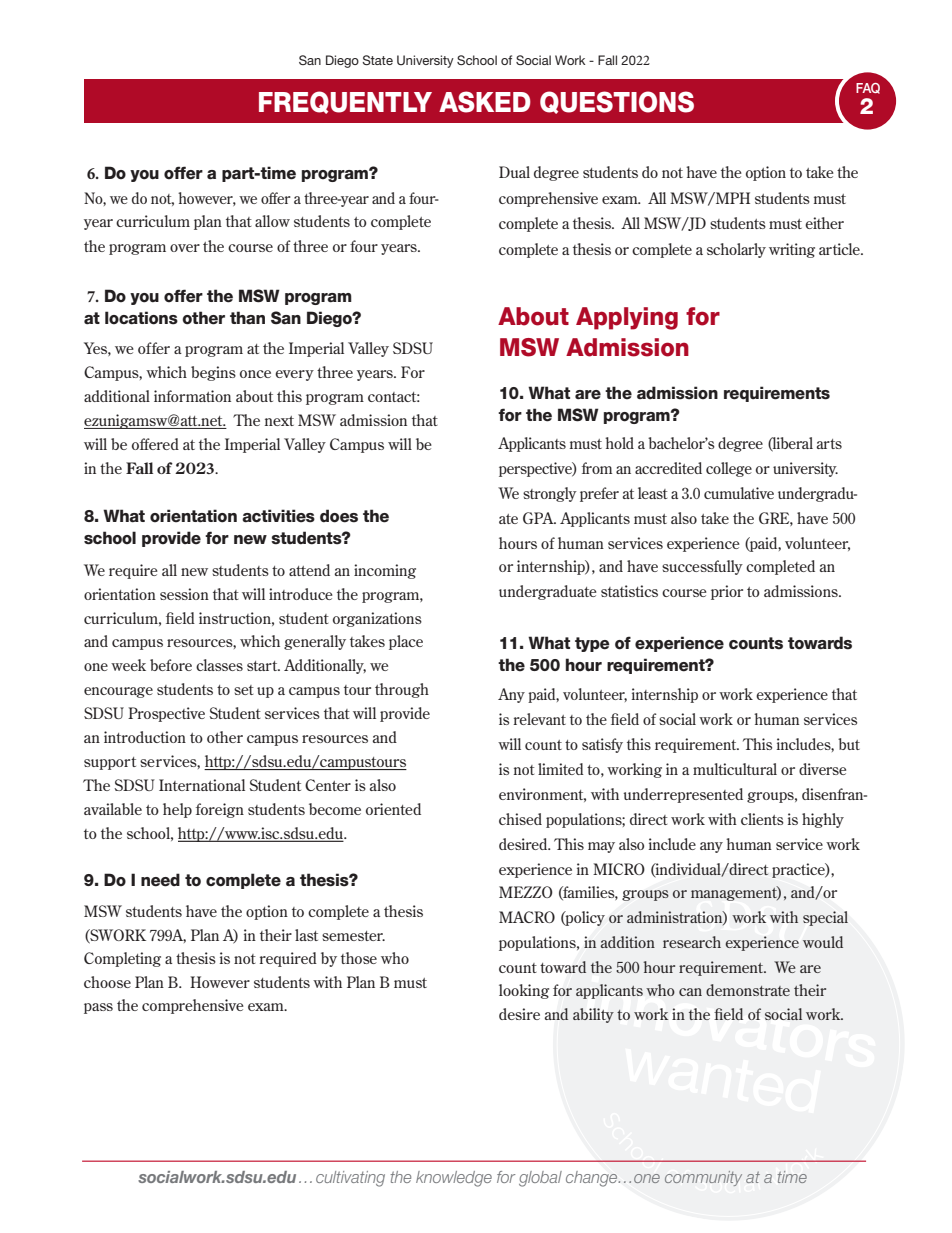  Describe the element at coordinates (762, 819) in the screenshot. I see `clients` at that location.
